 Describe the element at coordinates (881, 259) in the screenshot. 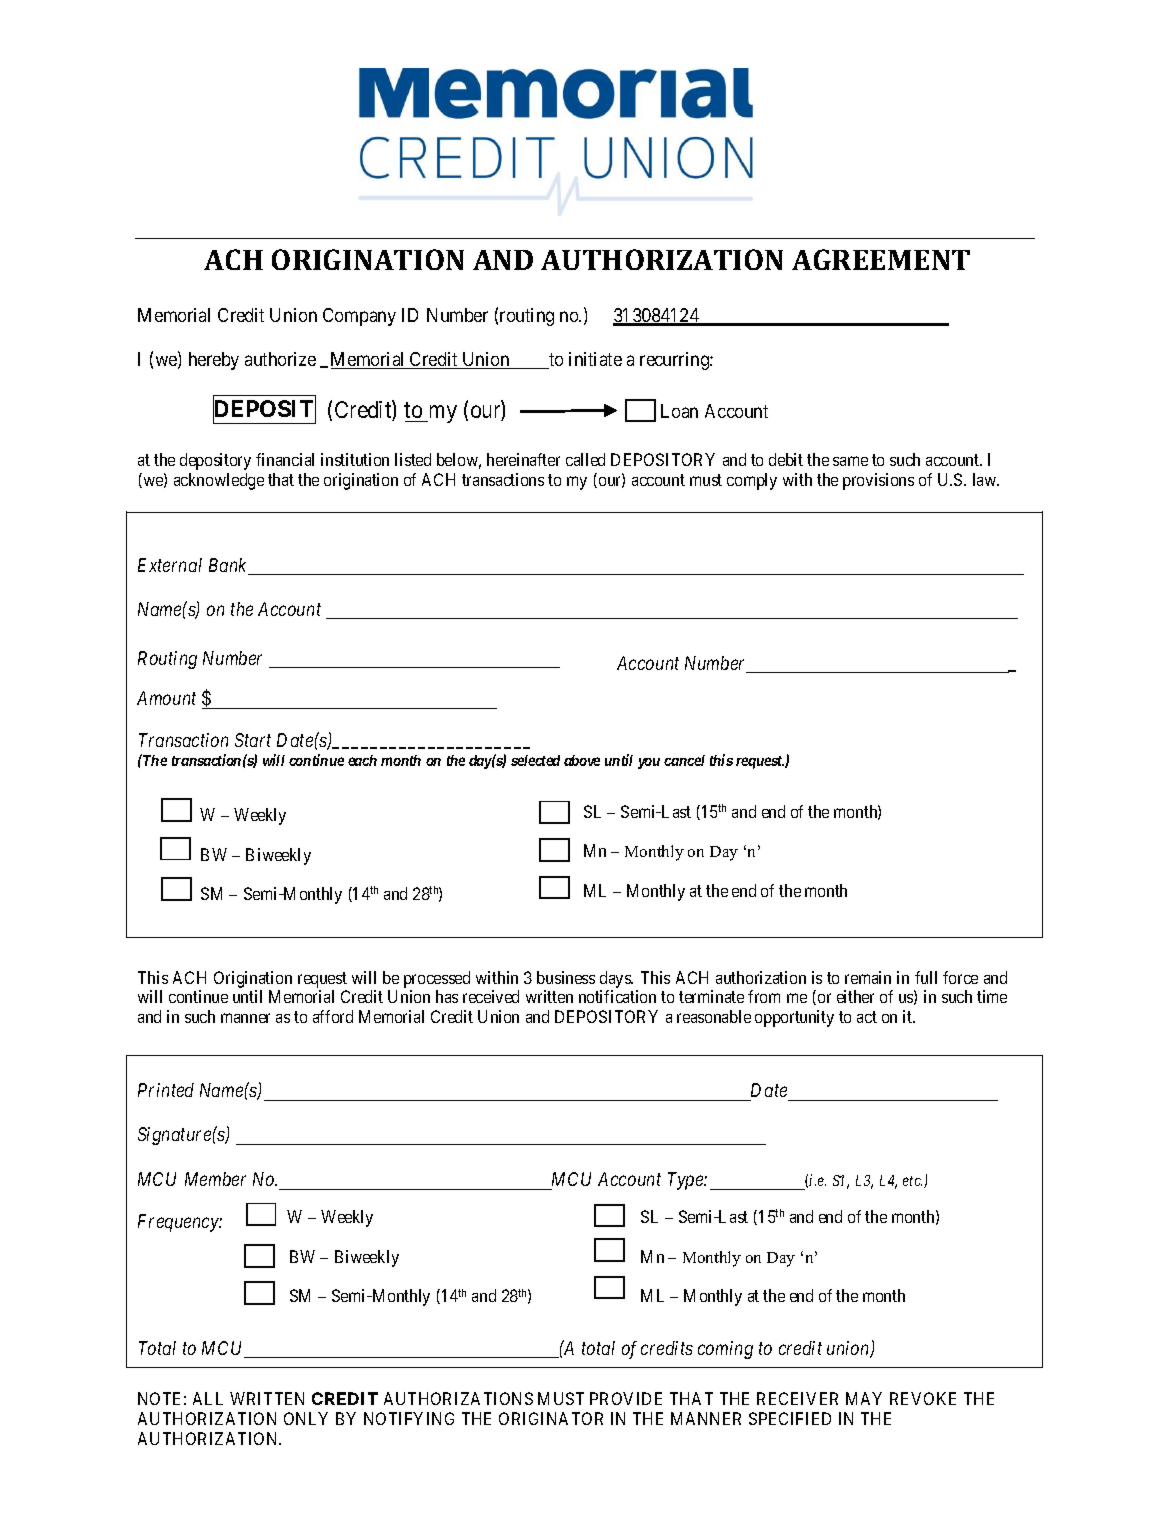

I see `AGREEMENT` at that location.
